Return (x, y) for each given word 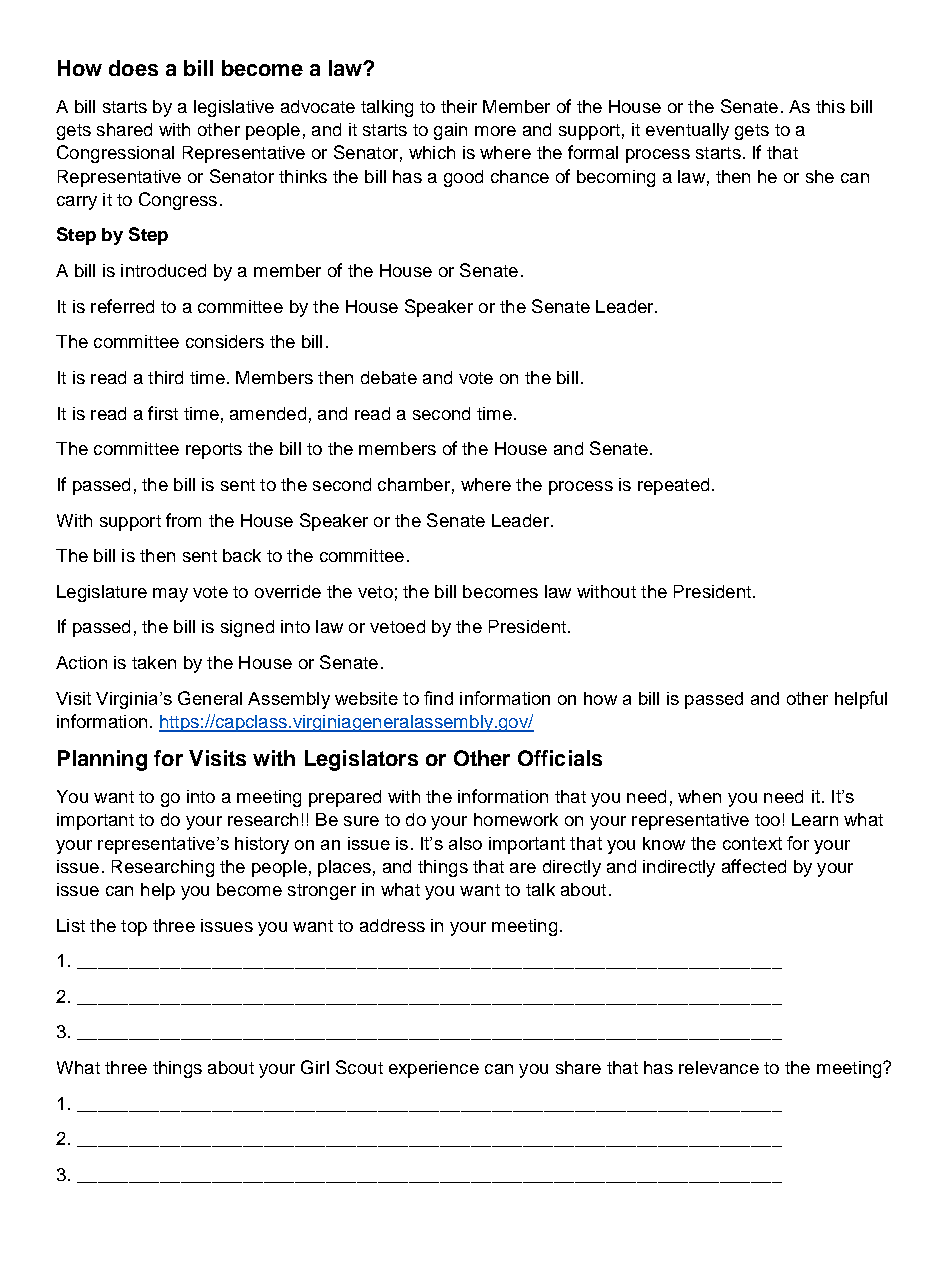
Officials (560, 758)
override (288, 591)
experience (434, 1069)
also (465, 843)
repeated (673, 486)
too (767, 820)
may (170, 595)
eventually (687, 131)
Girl (315, 1067)
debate (389, 377)
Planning (102, 760)
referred (122, 306)
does (133, 68)
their (459, 106)
